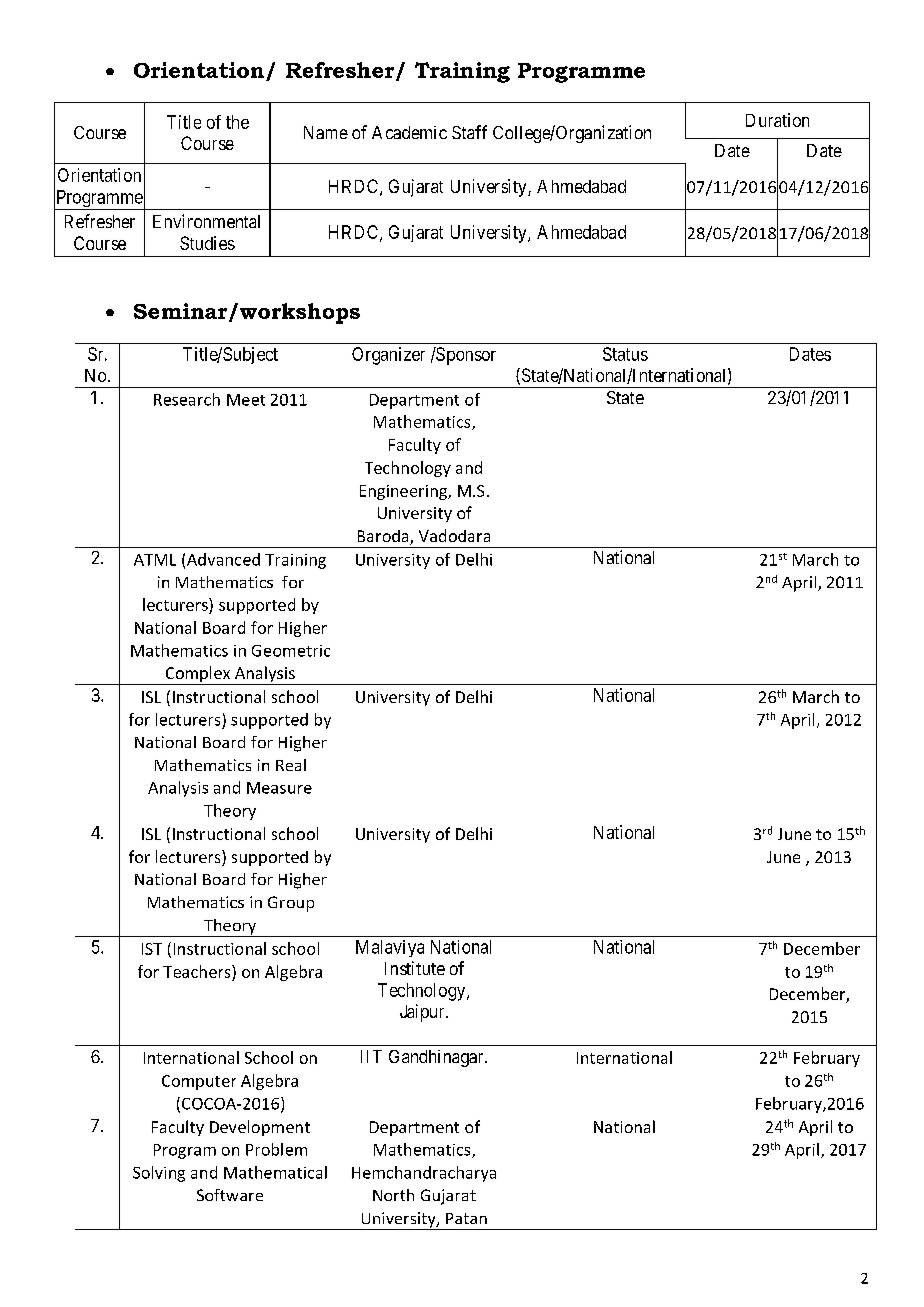  Describe the element at coordinates (415, 968) in the screenshot. I see `Institute` at that location.
